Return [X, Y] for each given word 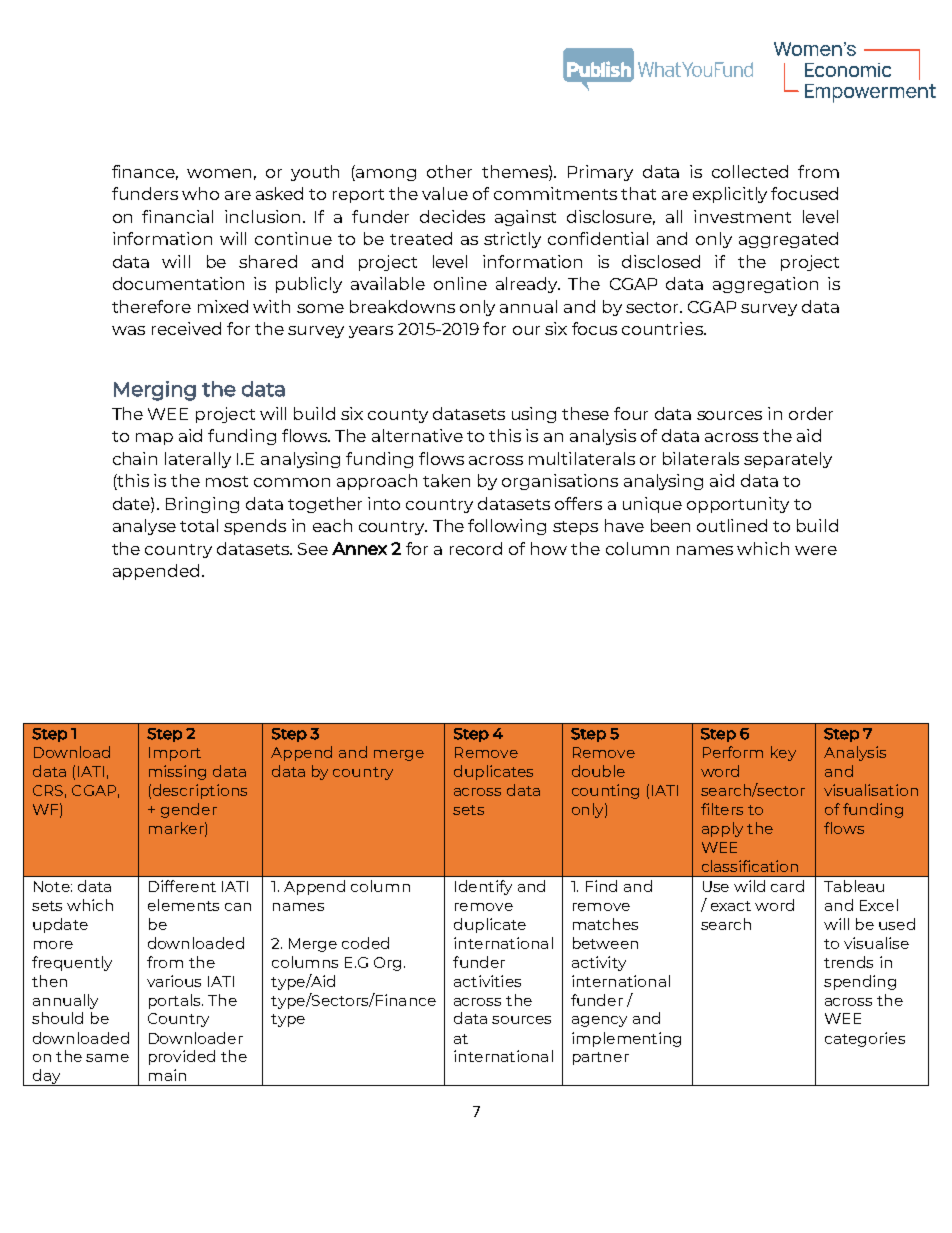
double [598, 771]
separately [788, 460]
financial [177, 216]
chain [135, 458]
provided [182, 1057]
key [783, 753]
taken [446, 480]
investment [742, 216]
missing [177, 772]
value [445, 193]
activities [487, 981]
